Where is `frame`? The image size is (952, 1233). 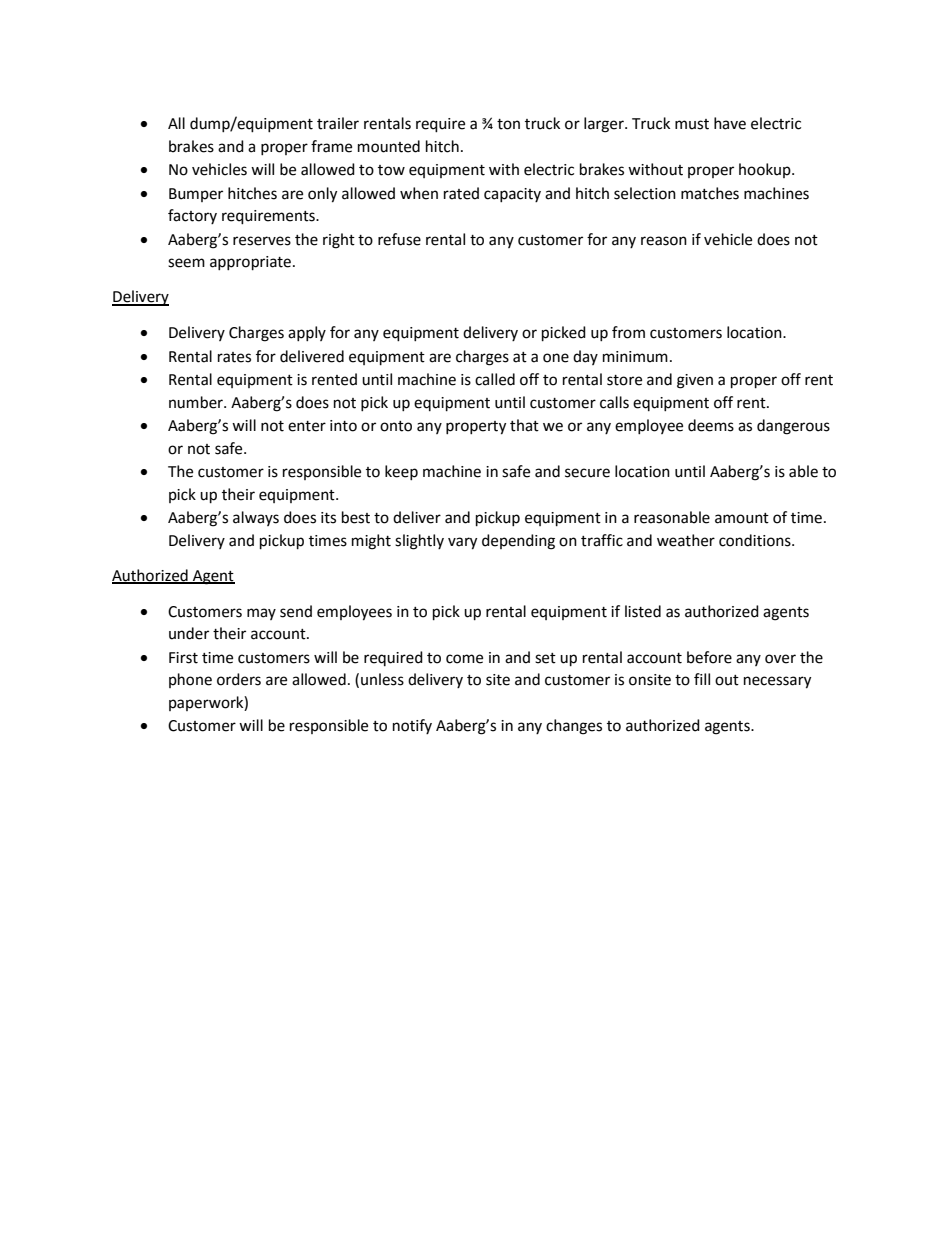 frame is located at coordinates (331, 146).
